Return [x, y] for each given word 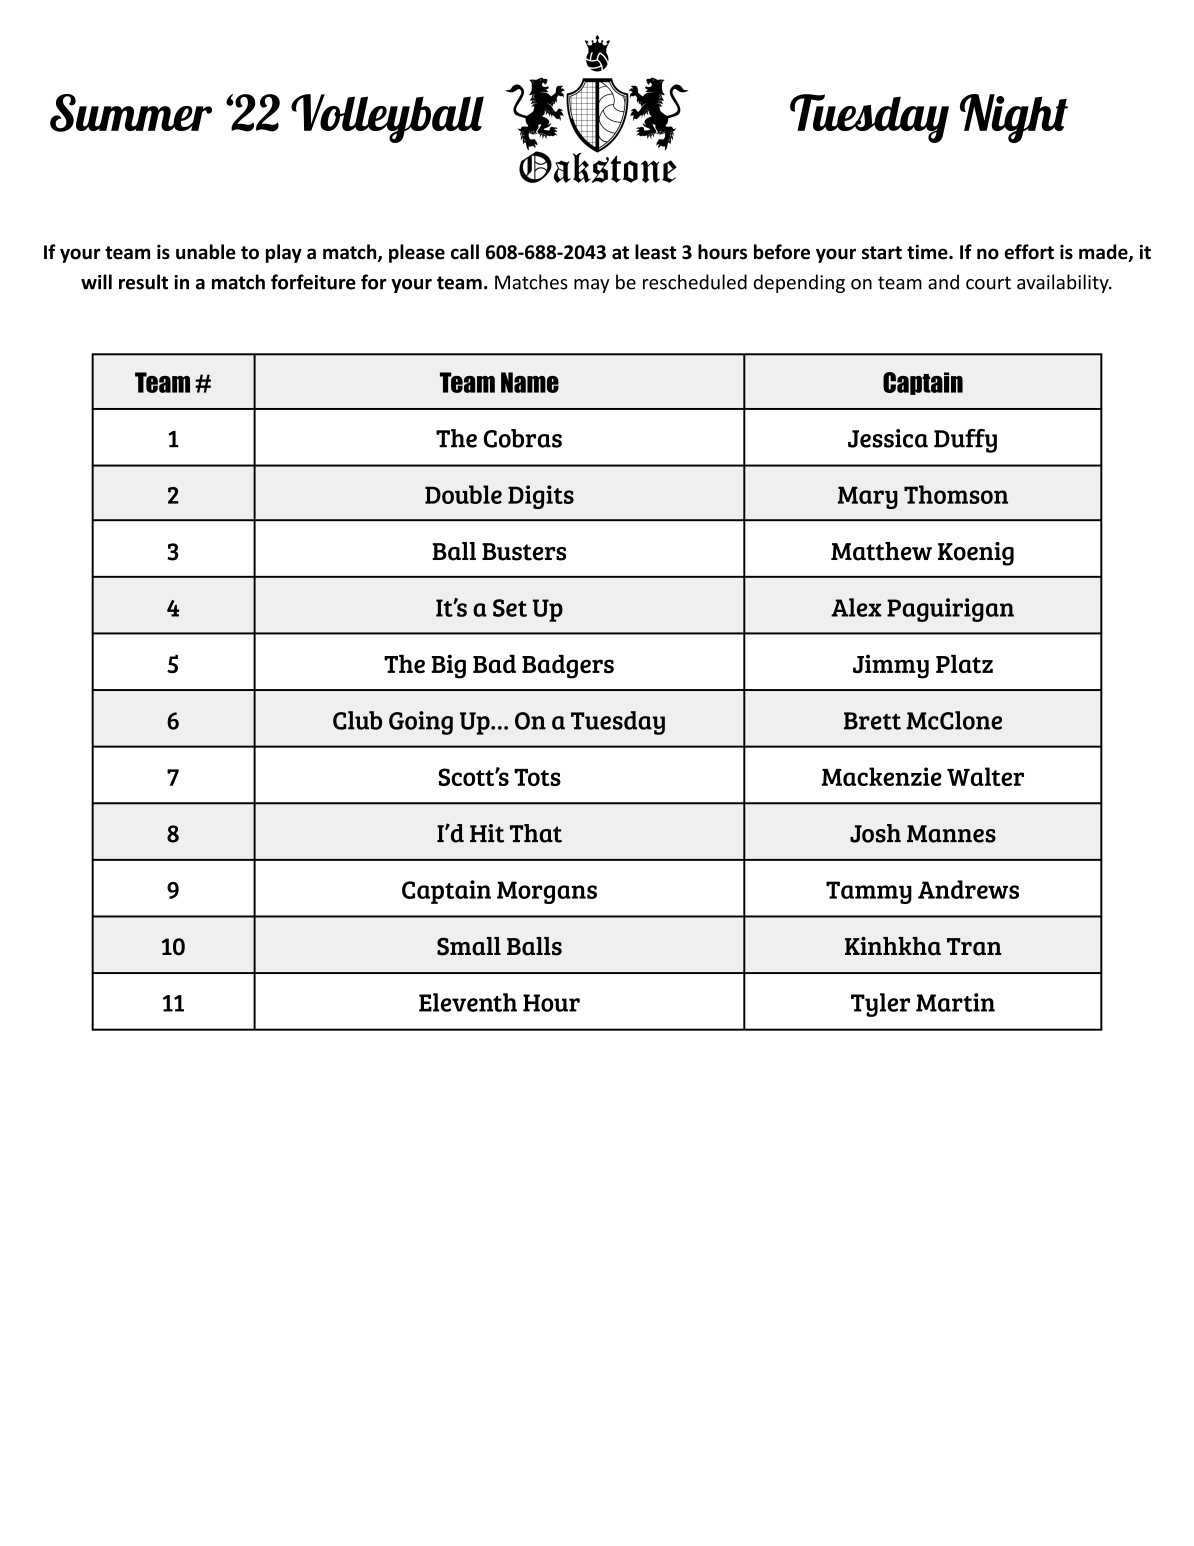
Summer [131, 113]
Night [1014, 118]
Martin [955, 1002]
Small [469, 946]
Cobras [523, 438]
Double [463, 494]
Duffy [965, 441]
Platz [964, 664]
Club [357, 720]
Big [448, 666]
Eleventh [468, 1002]
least [655, 252]
